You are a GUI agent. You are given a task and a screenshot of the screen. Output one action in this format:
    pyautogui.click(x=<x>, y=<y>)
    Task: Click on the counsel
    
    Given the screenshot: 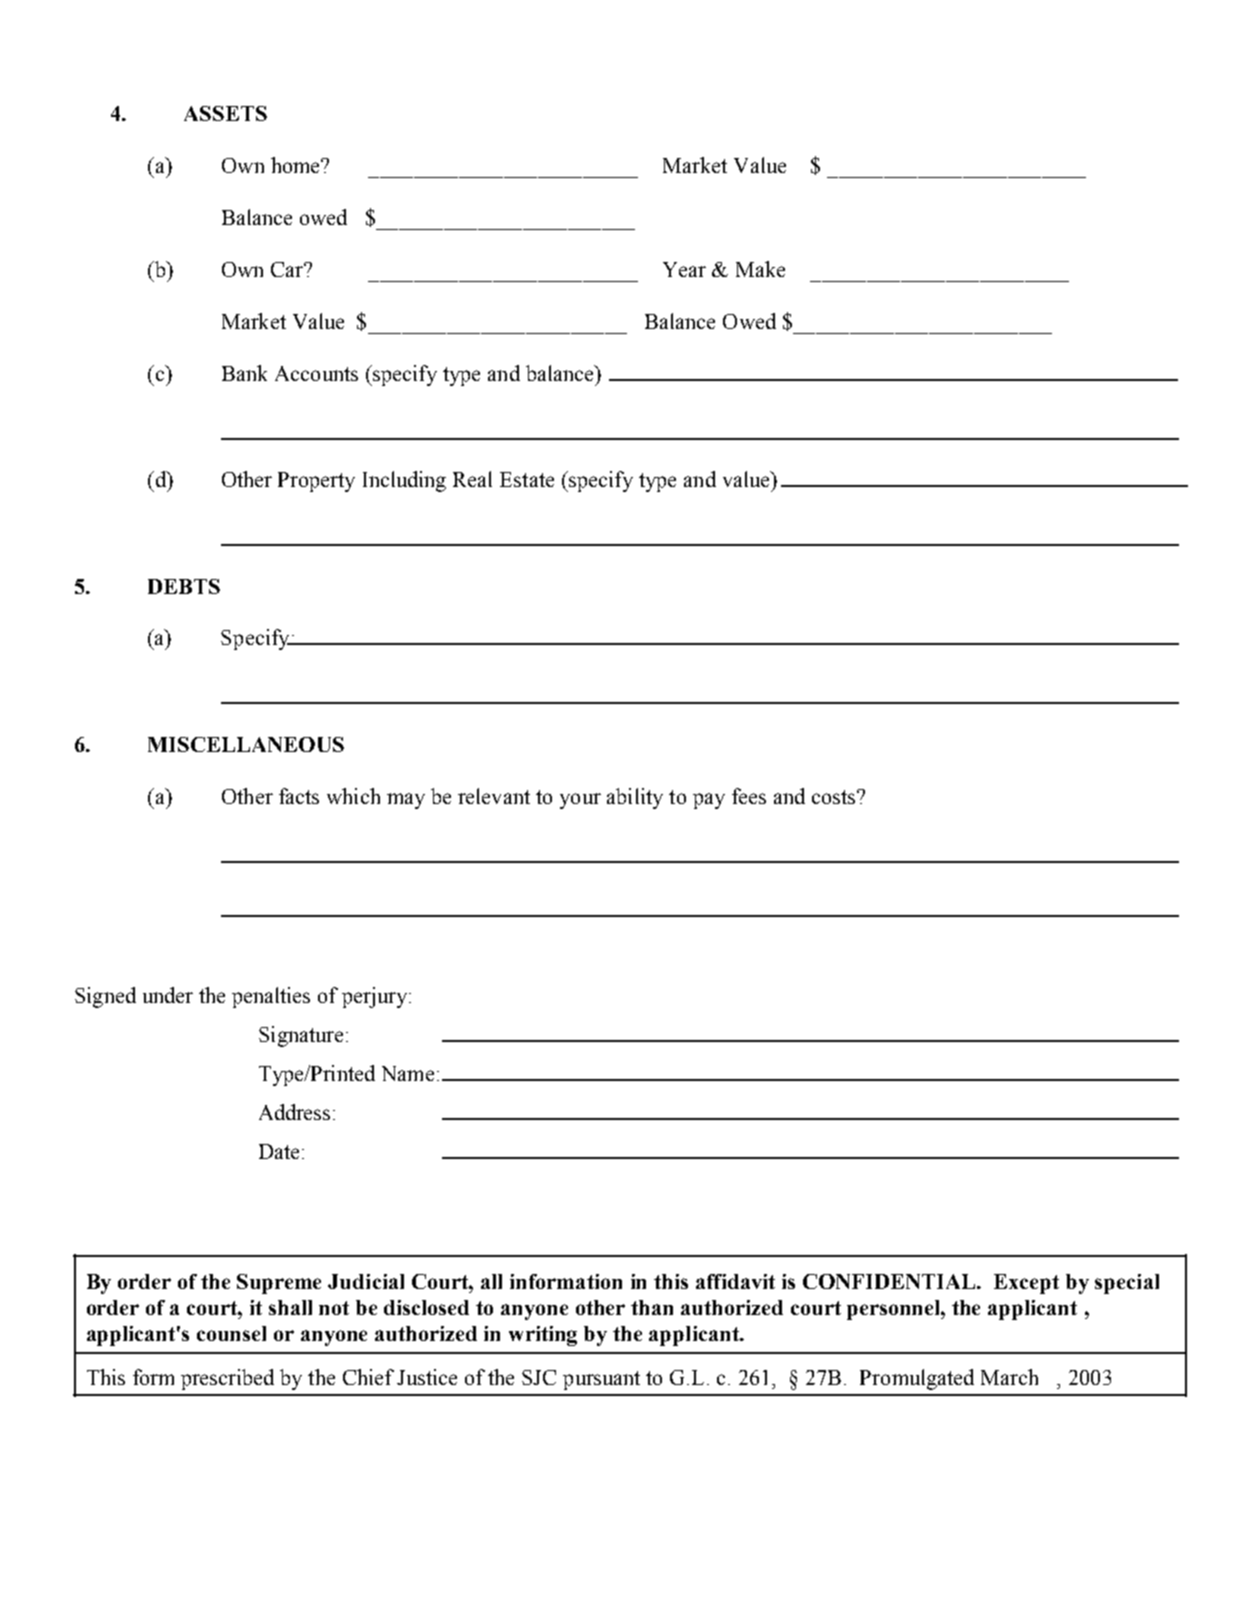 What is the action you would take?
    pyautogui.click(x=231, y=1333)
